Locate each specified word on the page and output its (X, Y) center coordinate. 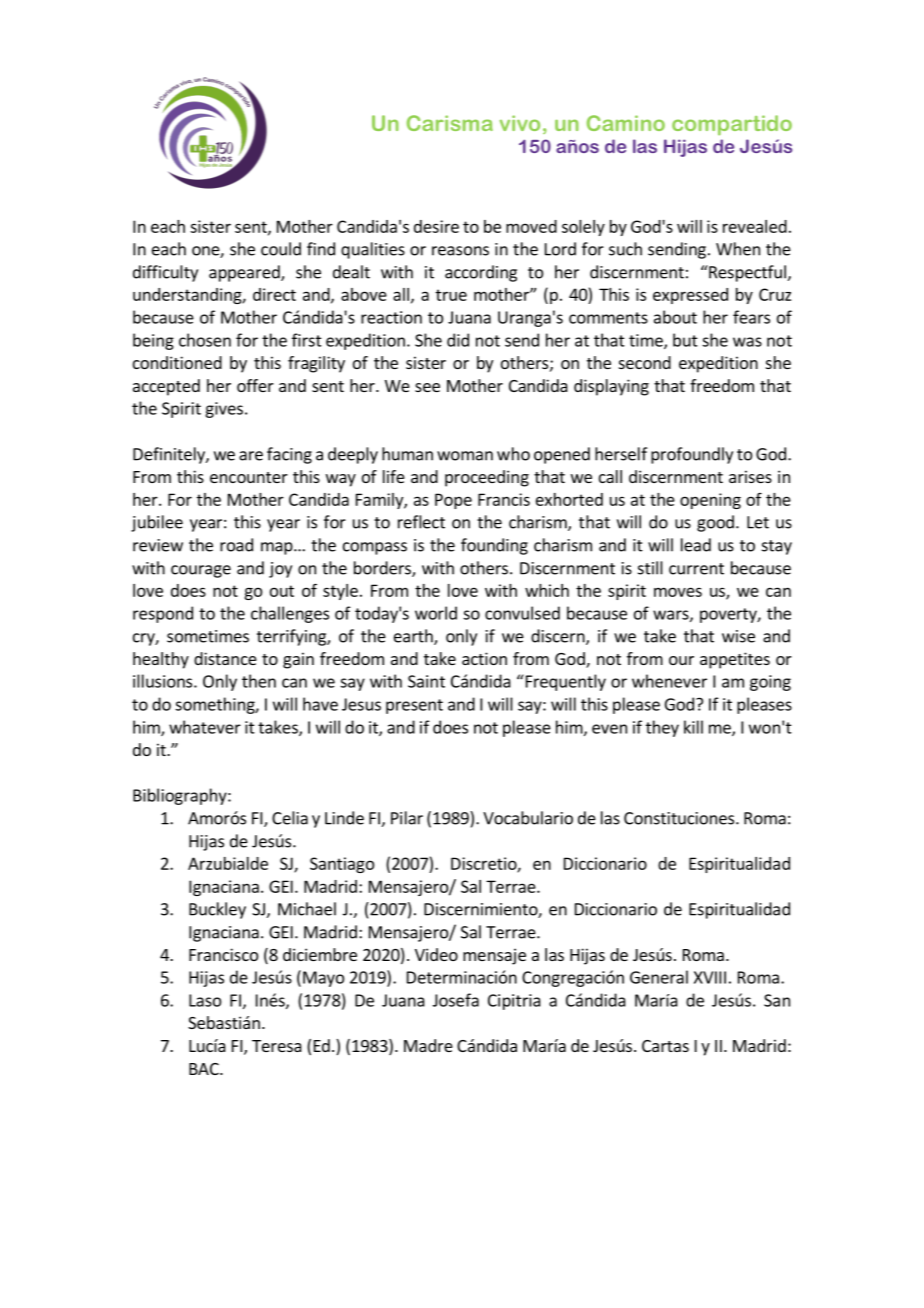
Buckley (217, 910)
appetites (735, 660)
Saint (426, 681)
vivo (520, 123)
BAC (205, 1069)
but (685, 340)
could (281, 249)
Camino (626, 123)
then (259, 681)
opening (710, 501)
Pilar (407, 818)
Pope (453, 501)
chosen (205, 340)
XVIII (710, 977)
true (451, 295)
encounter (249, 477)
